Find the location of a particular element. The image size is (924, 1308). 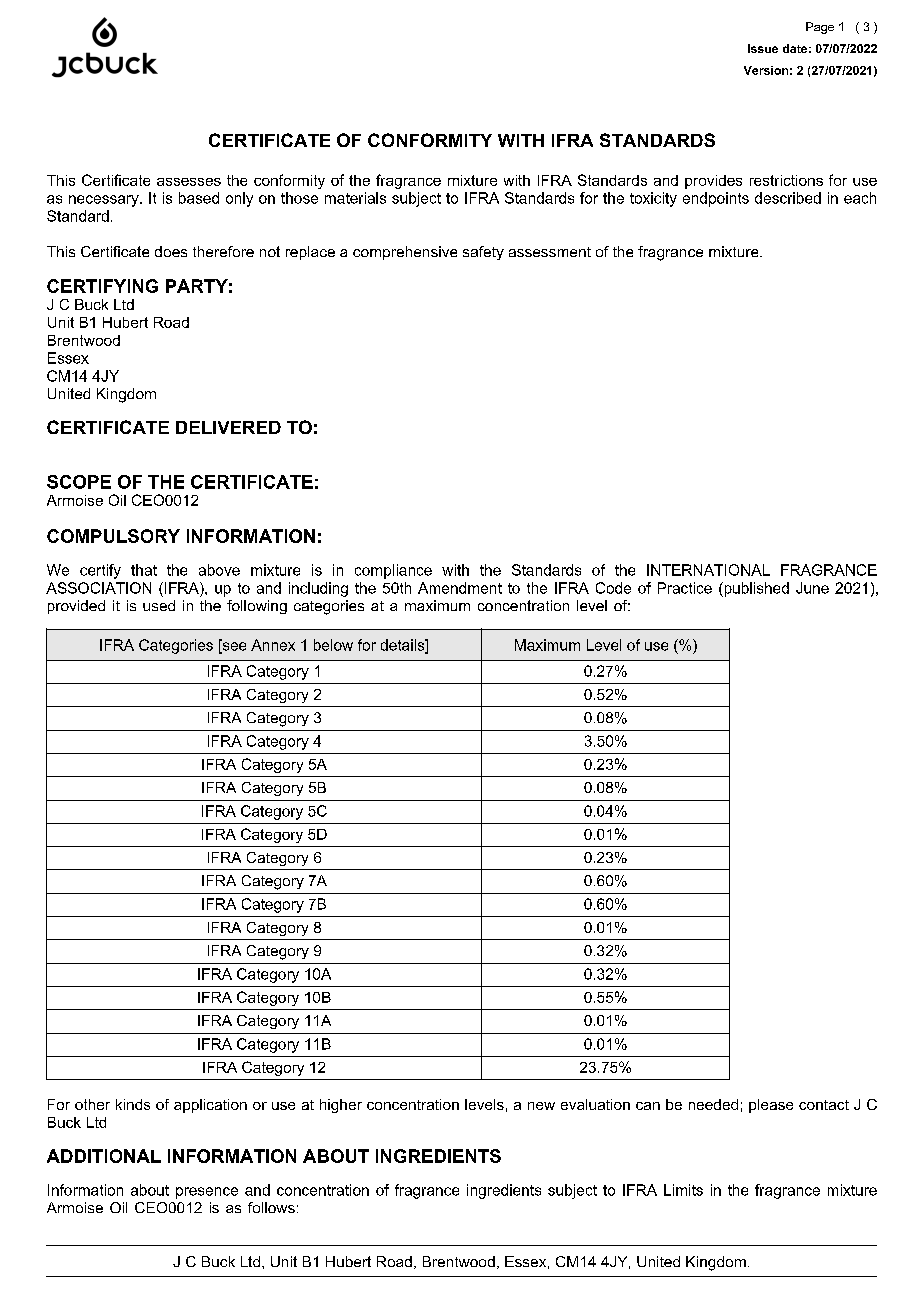

published is located at coordinates (755, 589).
